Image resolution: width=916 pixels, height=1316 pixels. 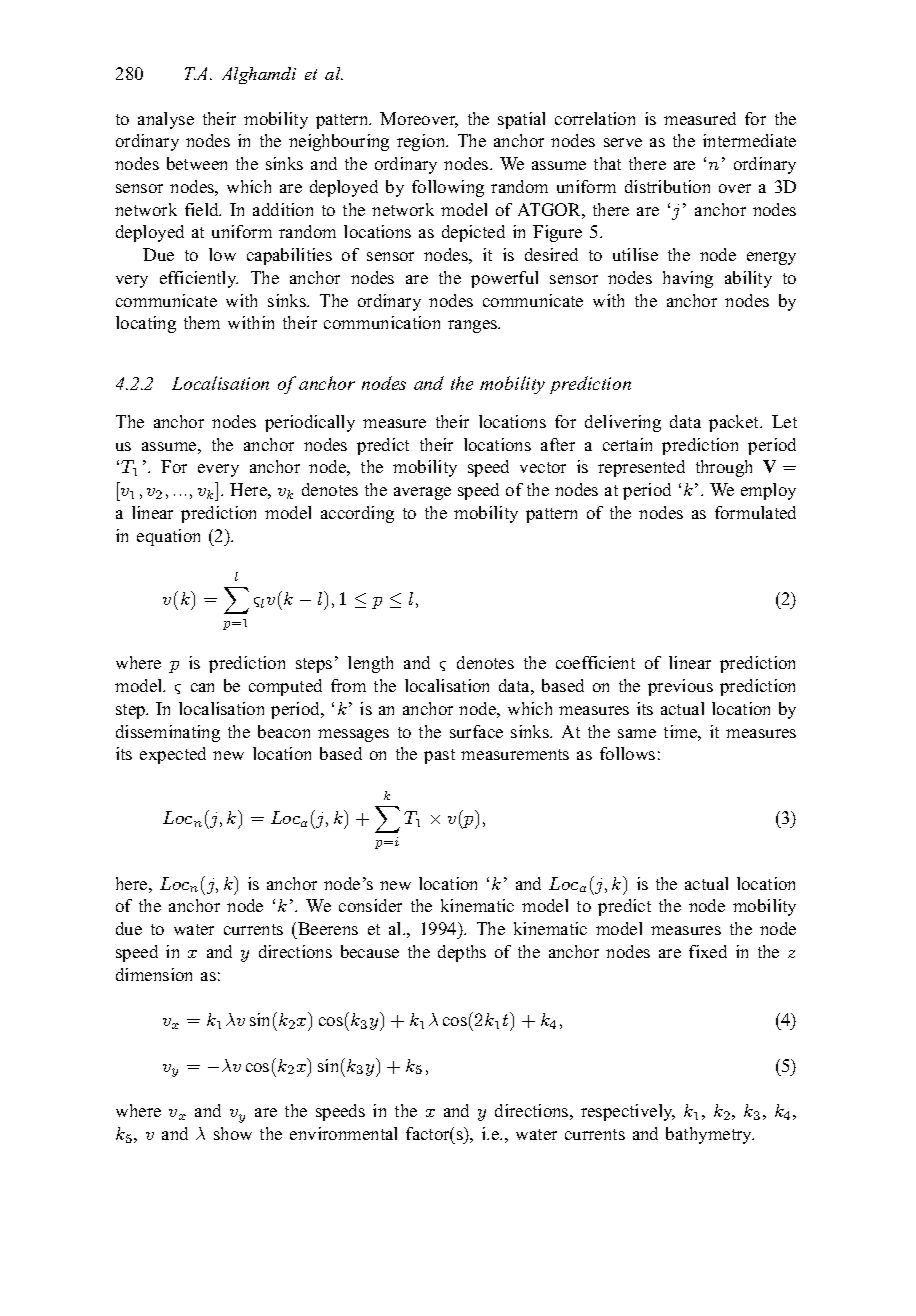 I want to click on them, so click(x=202, y=322).
